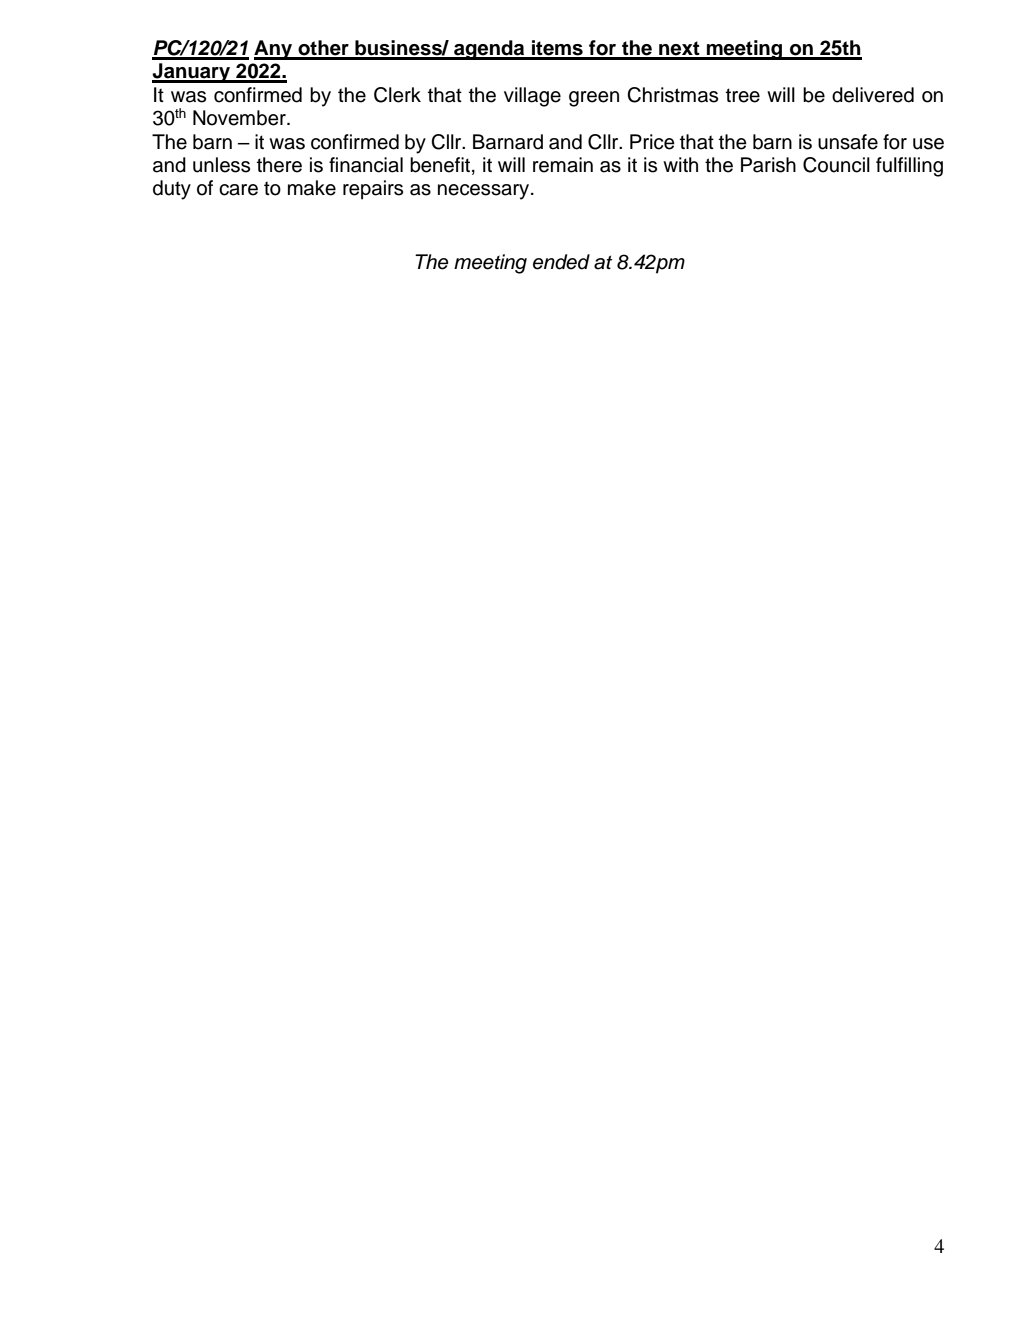 The image size is (1036, 1341). Describe the element at coordinates (836, 165) in the page. I see `Council` at that location.
